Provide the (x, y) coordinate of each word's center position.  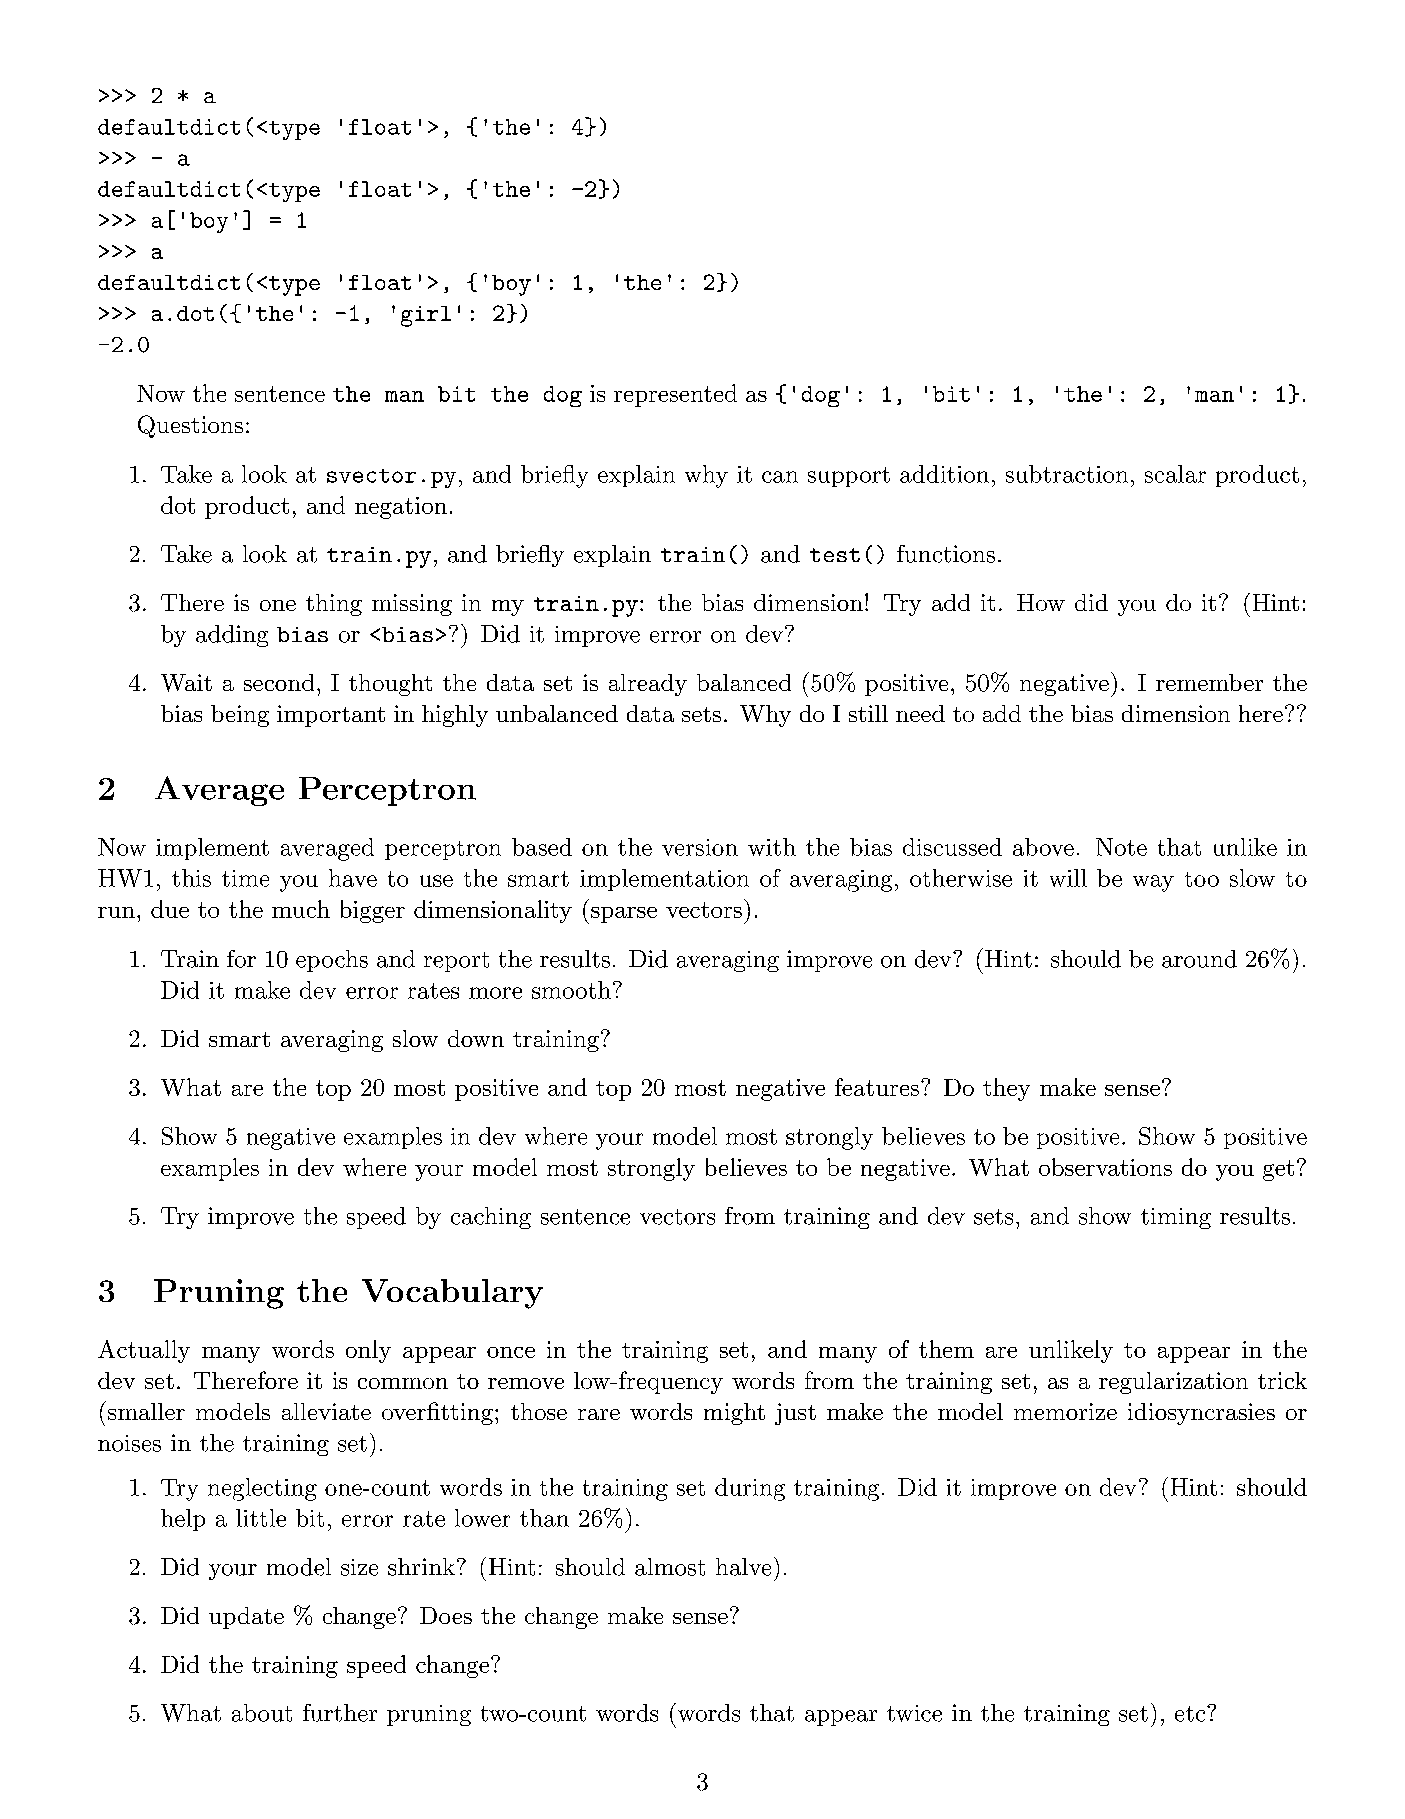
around (1199, 959)
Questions (190, 426)
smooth (571, 990)
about (262, 1713)
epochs (332, 961)
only (368, 1351)
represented (675, 395)
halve (743, 1567)
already (648, 685)
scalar (1175, 474)
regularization (1173, 1383)
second (279, 682)
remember (1209, 682)
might (734, 1414)
